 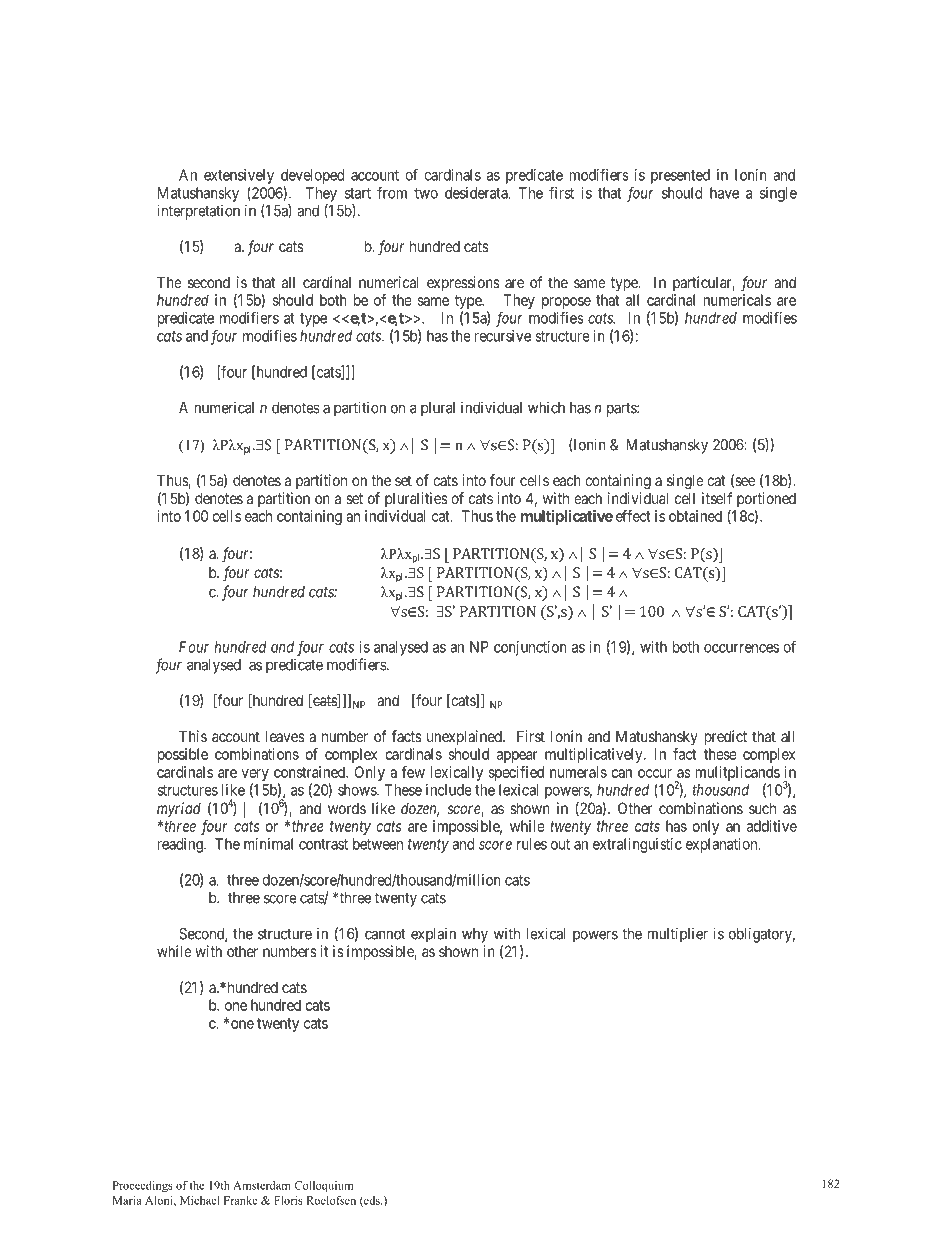 I want to click on include, so click(x=449, y=790).
